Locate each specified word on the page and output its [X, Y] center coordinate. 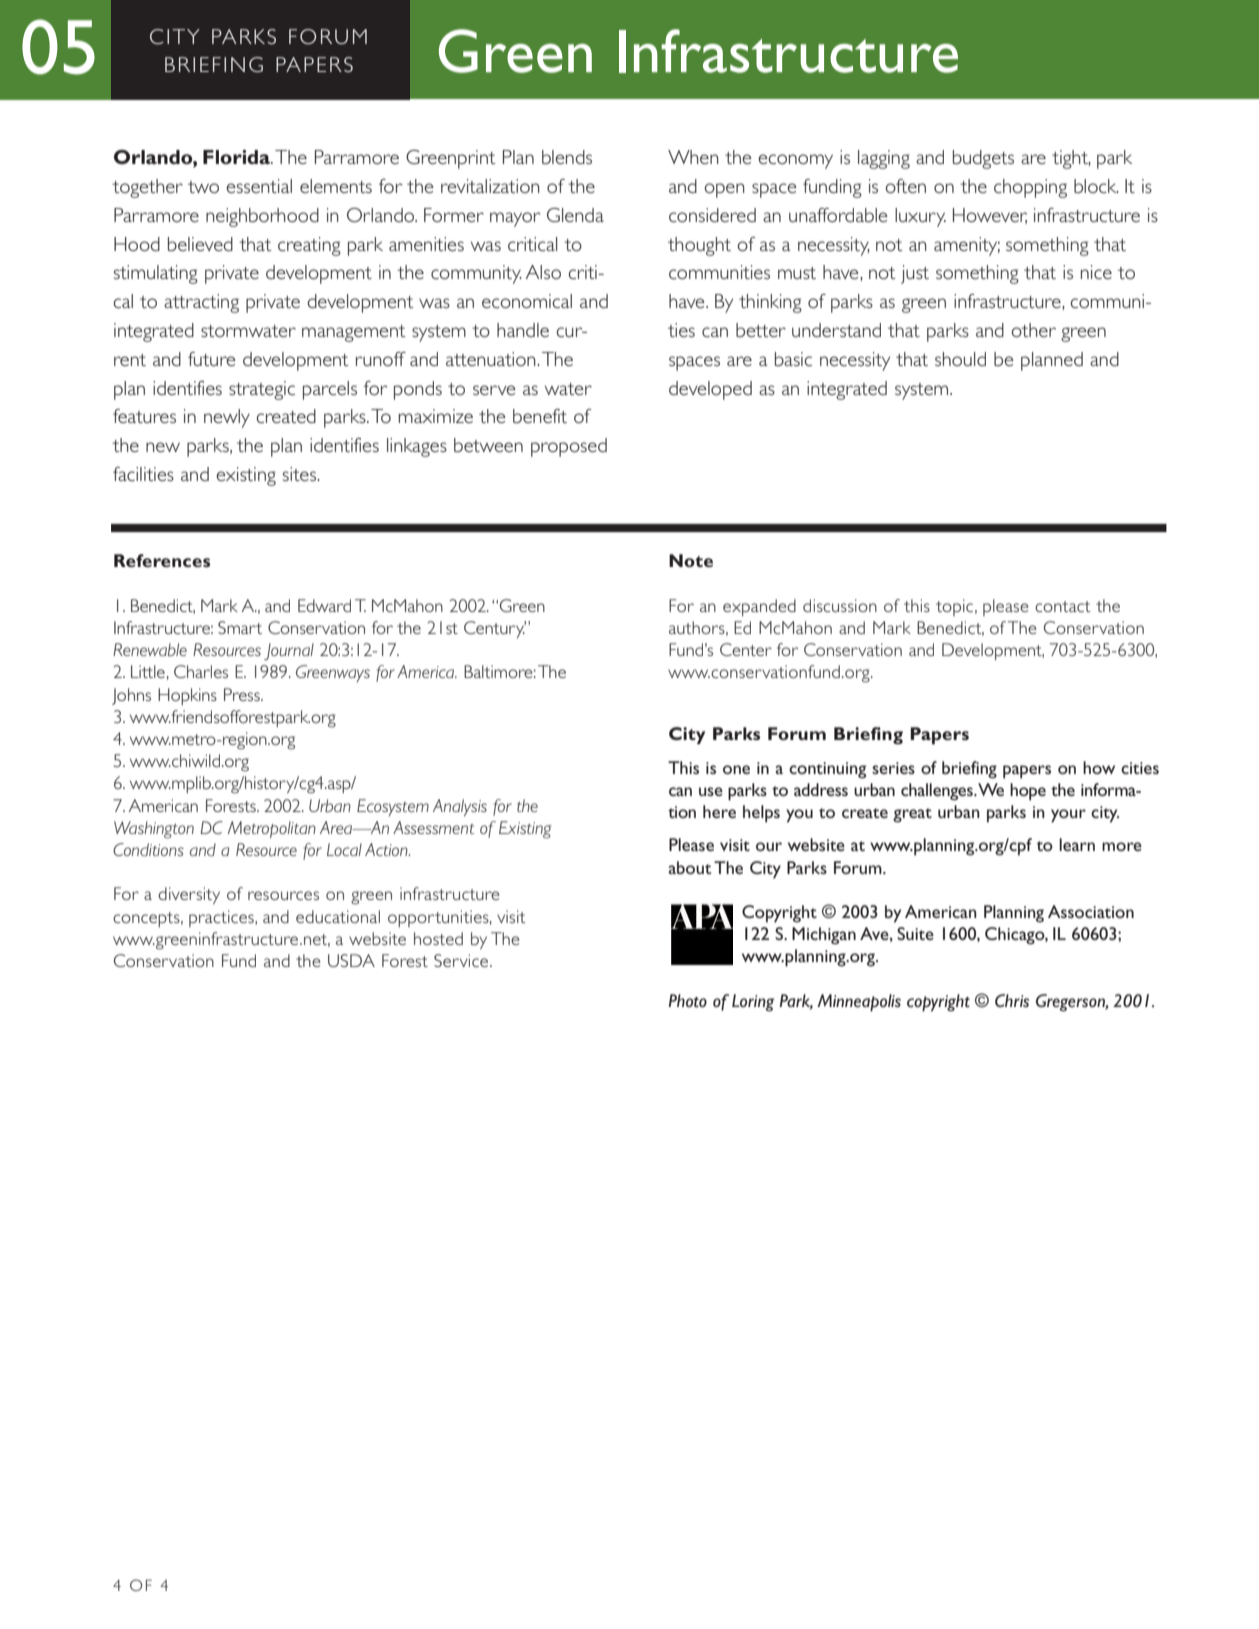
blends [567, 157]
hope [1028, 792]
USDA [351, 960]
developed [710, 390]
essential [259, 186]
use [711, 791]
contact [1063, 606]
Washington [154, 830]
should [960, 359]
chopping [1030, 188]
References [162, 560]
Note [691, 560]
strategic [262, 390]
